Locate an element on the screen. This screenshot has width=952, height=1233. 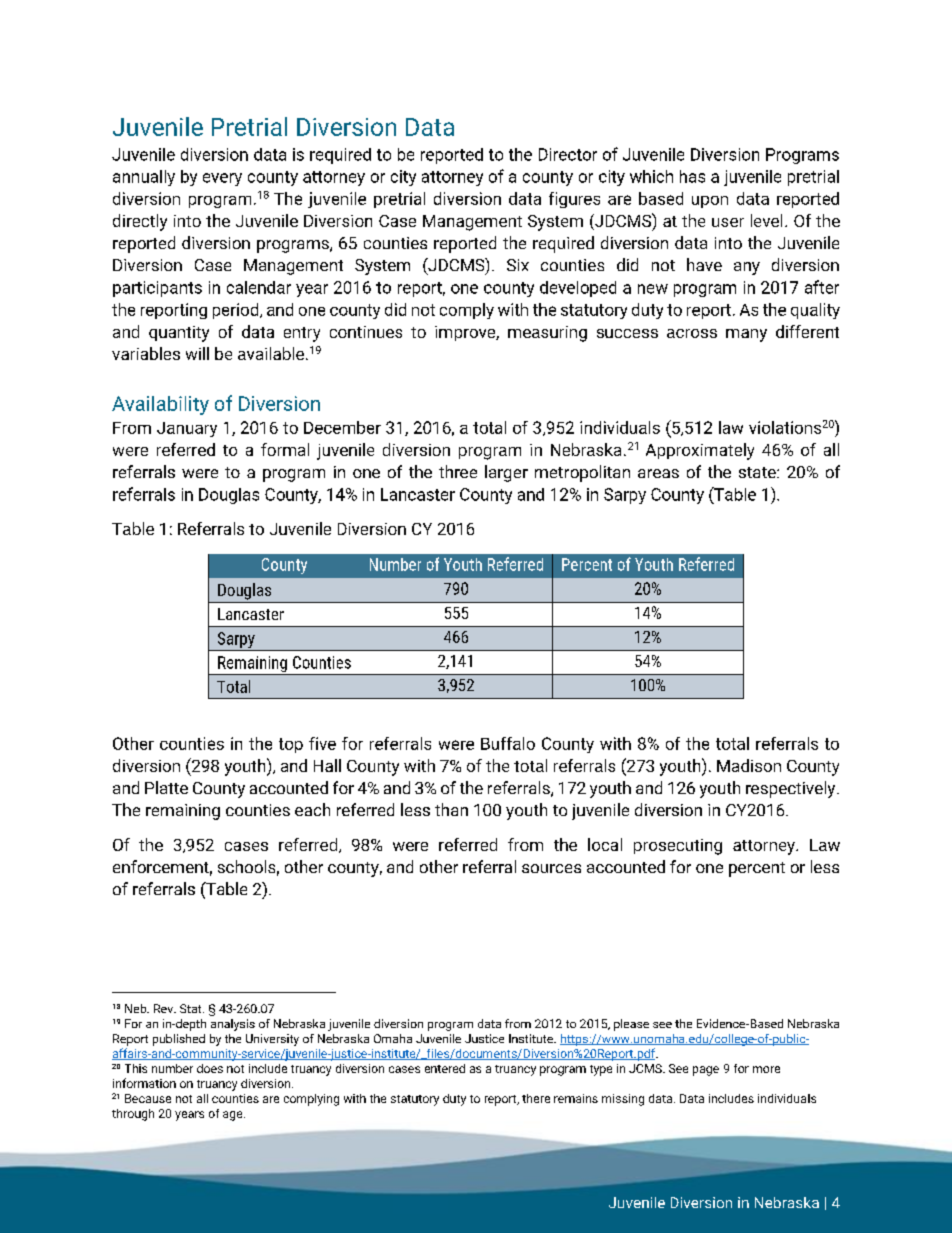
three is located at coordinates (458, 471).
